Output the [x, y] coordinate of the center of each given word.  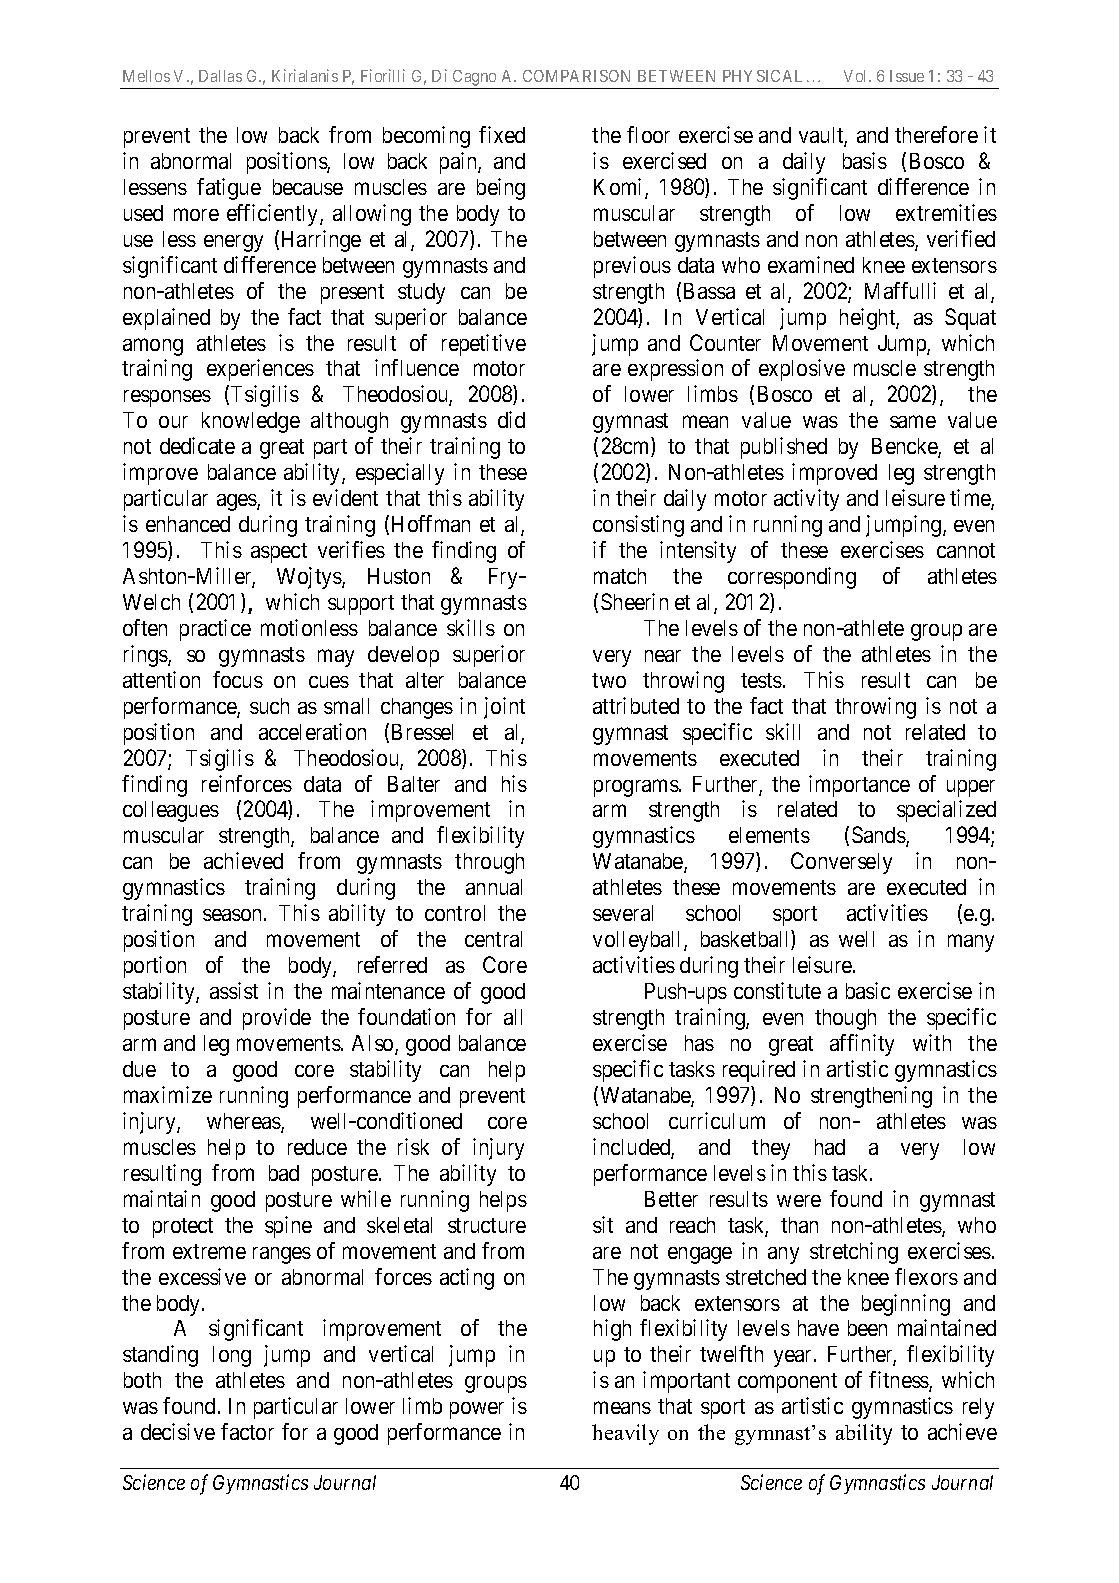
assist [234, 990]
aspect [279, 553]
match [620, 576]
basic [868, 990]
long [232, 1356]
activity [806, 500]
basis [865, 160]
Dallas [220, 76]
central [493, 939]
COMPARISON [576, 76]
